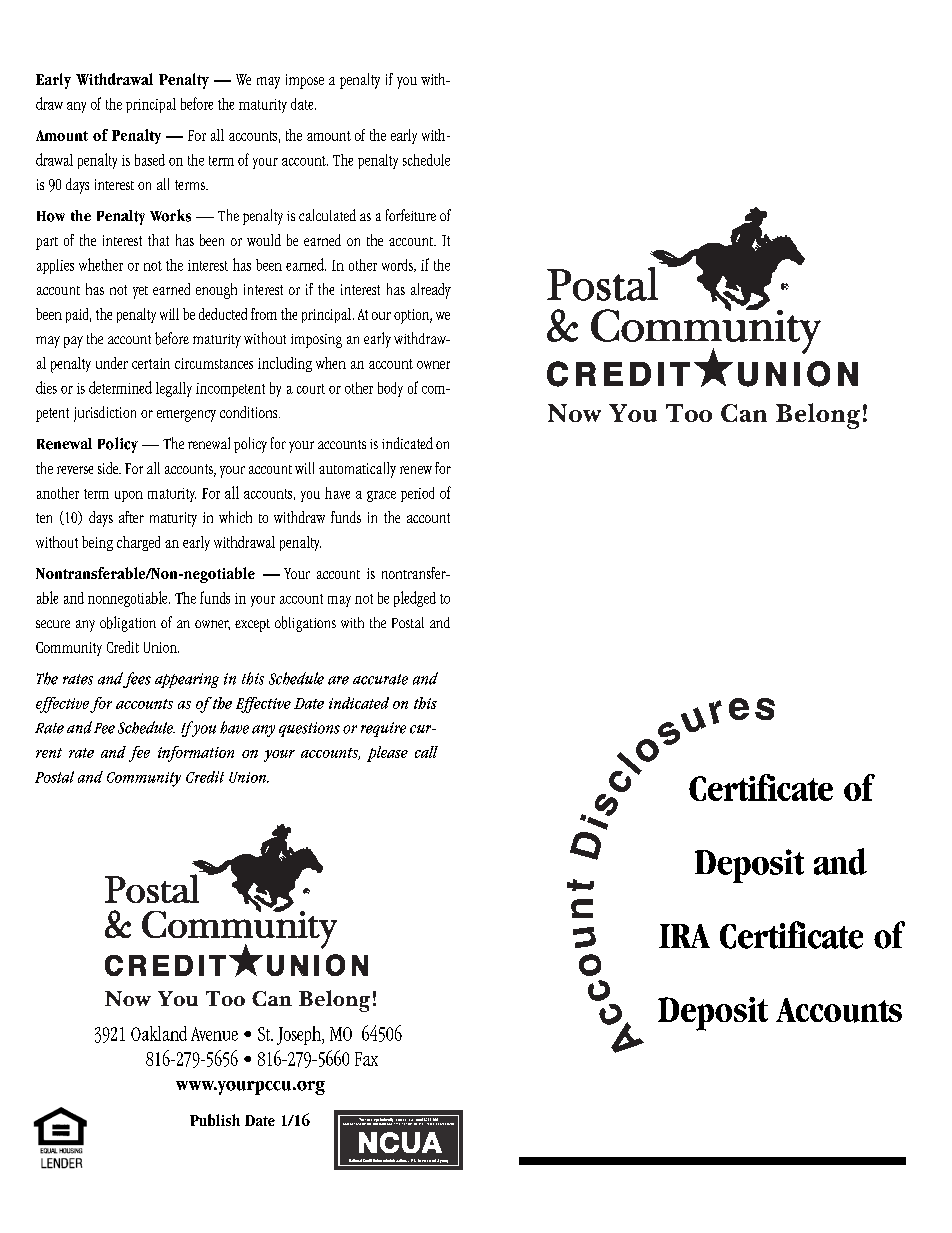 Image resolution: width=952 pixels, height=1233 pixels. What do you see at coordinates (196, 754) in the screenshot?
I see `information` at bounding box center [196, 754].
